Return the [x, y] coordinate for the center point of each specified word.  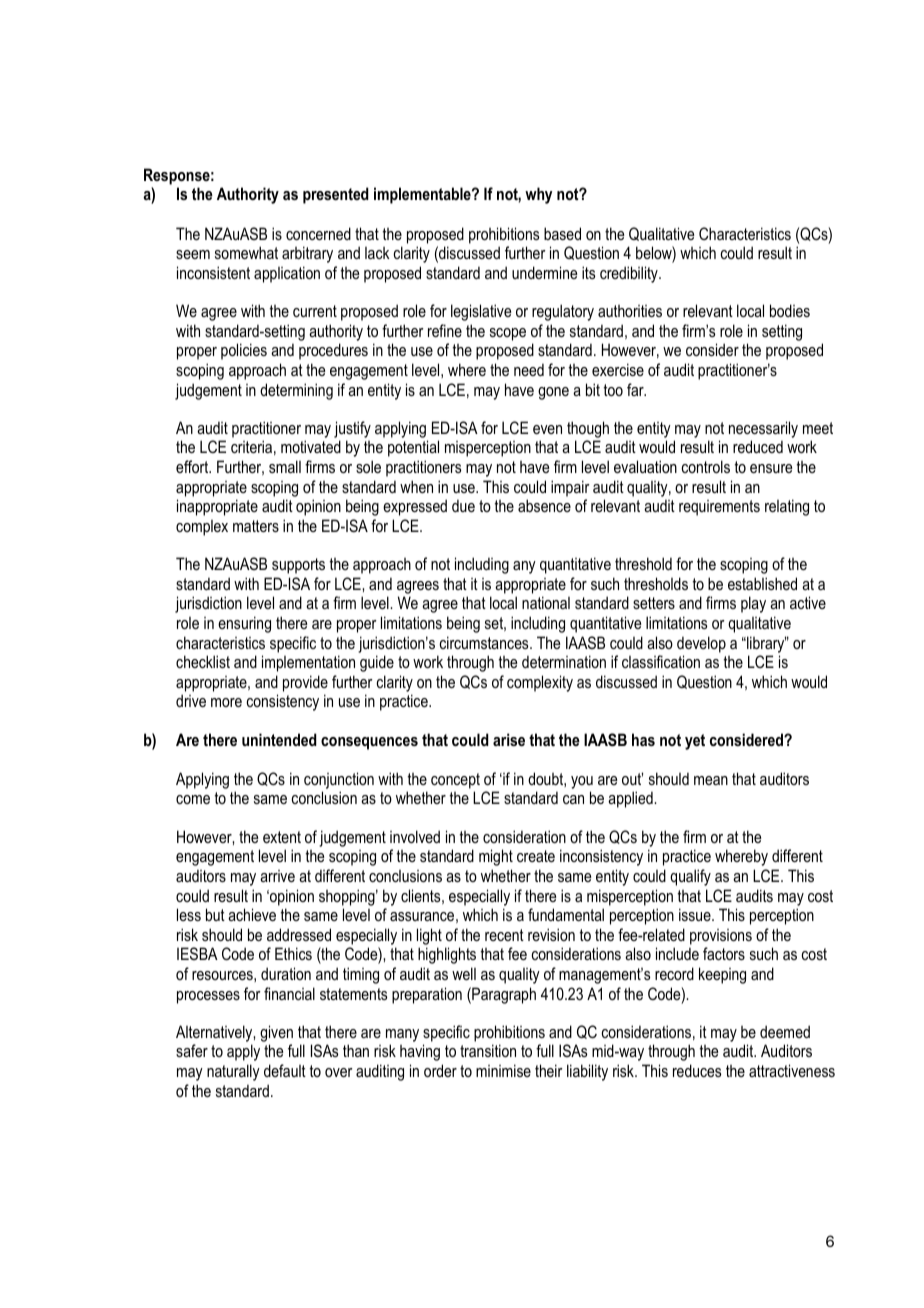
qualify [690, 877]
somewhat [246, 252]
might [496, 857]
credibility [630, 274]
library [766, 644]
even [547, 429]
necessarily [763, 429]
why [538, 195]
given [276, 1033]
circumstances [485, 642]
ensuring [244, 624]
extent [282, 837]
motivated [311, 446]
